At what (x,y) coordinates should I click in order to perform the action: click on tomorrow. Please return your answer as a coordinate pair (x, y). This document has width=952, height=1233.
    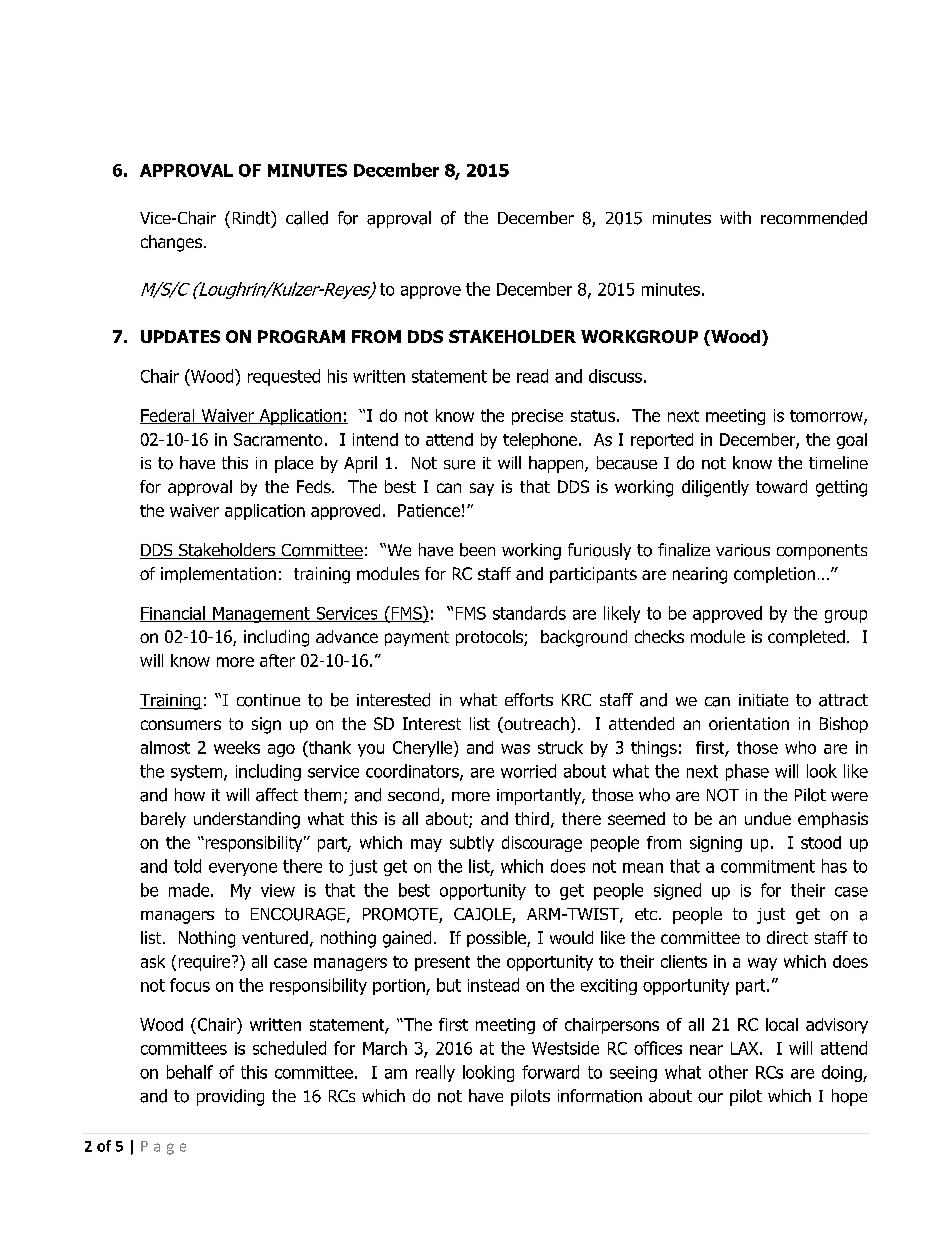
    Looking at the image, I should click on (827, 417).
